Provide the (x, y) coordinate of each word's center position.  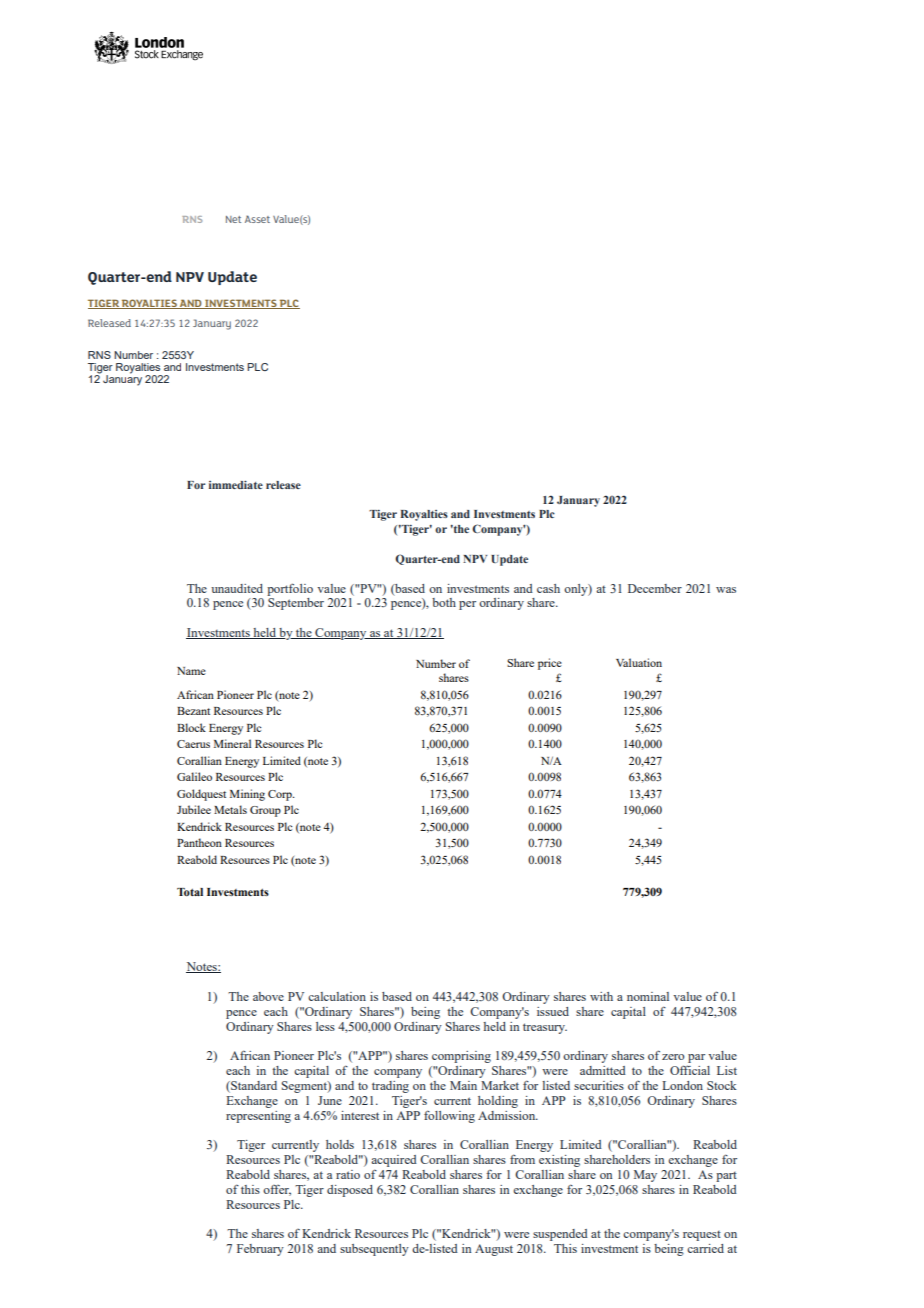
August (494, 1250)
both (444, 602)
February (260, 1250)
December (655, 588)
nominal (648, 996)
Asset (257, 219)
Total (190, 892)
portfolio (290, 589)
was (726, 590)
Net (233, 219)
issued (553, 1011)
